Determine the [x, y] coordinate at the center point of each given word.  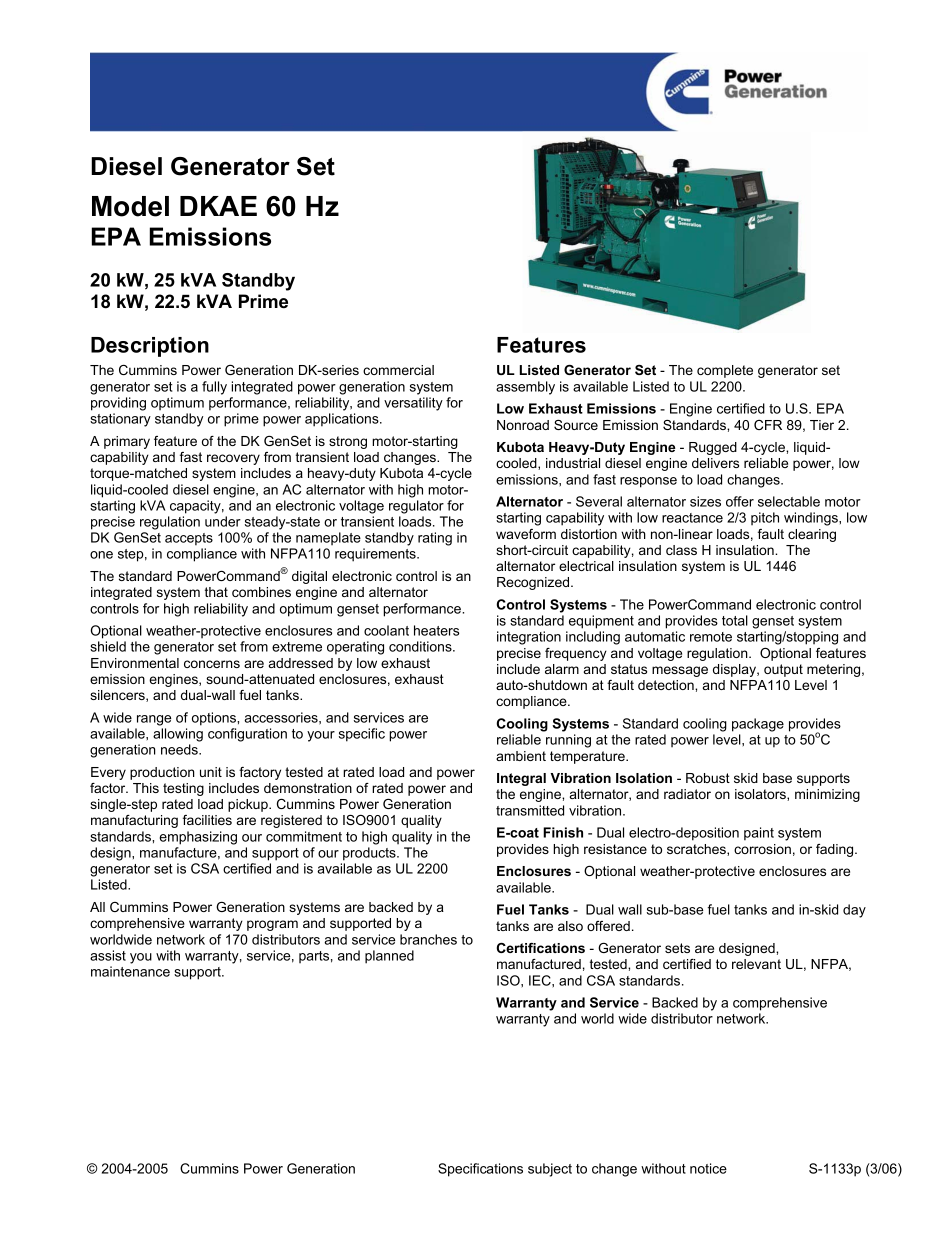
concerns [212, 664]
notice [708, 1168]
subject [550, 1170]
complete [725, 371]
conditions [421, 646]
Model [130, 206]
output [783, 670]
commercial [398, 370]
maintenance [130, 971]
